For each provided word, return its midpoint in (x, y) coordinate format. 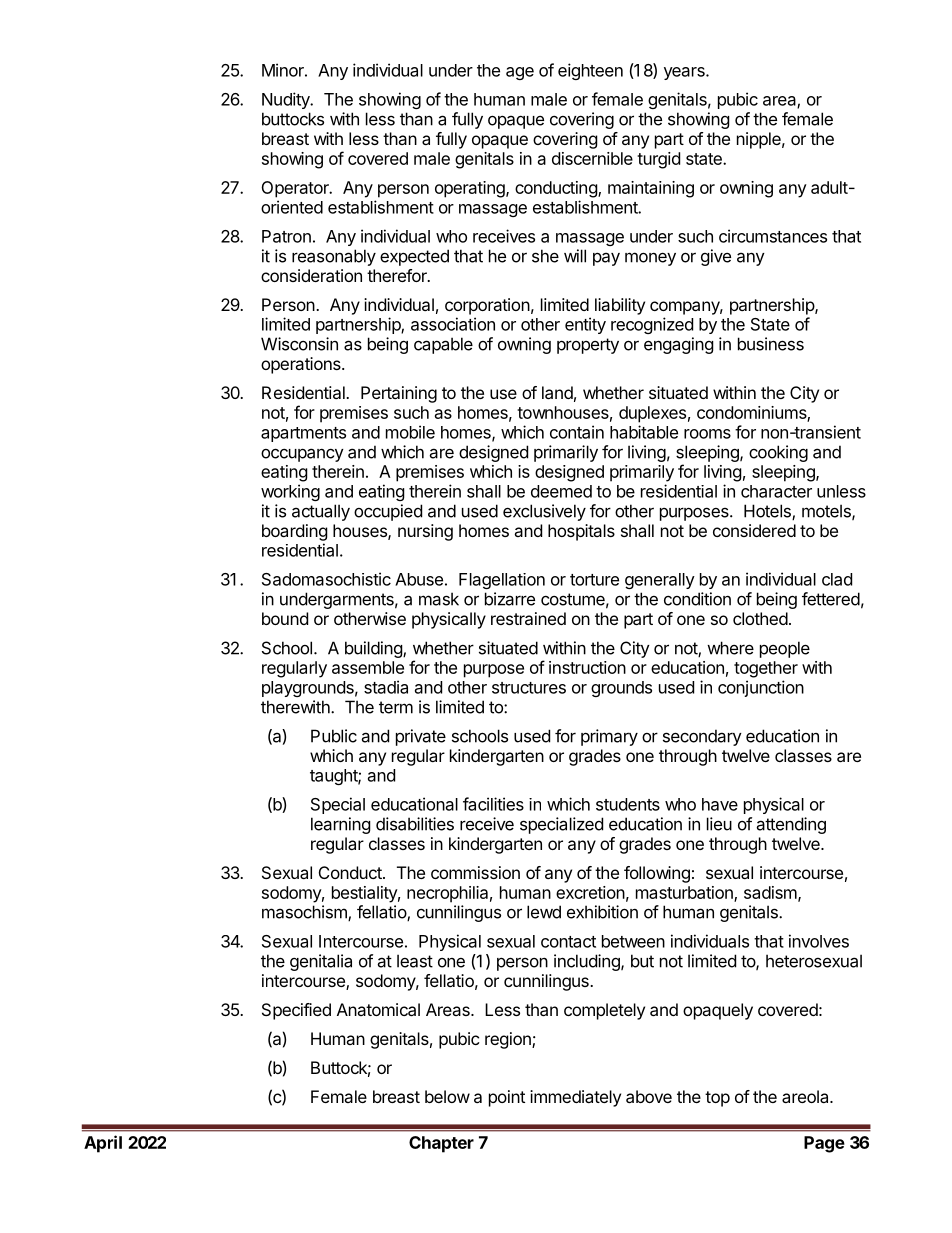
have (720, 804)
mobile (410, 432)
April (103, 1144)
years (685, 73)
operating (471, 189)
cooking (778, 453)
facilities (493, 804)
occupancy (302, 455)
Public (334, 736)
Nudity (287, 100)
